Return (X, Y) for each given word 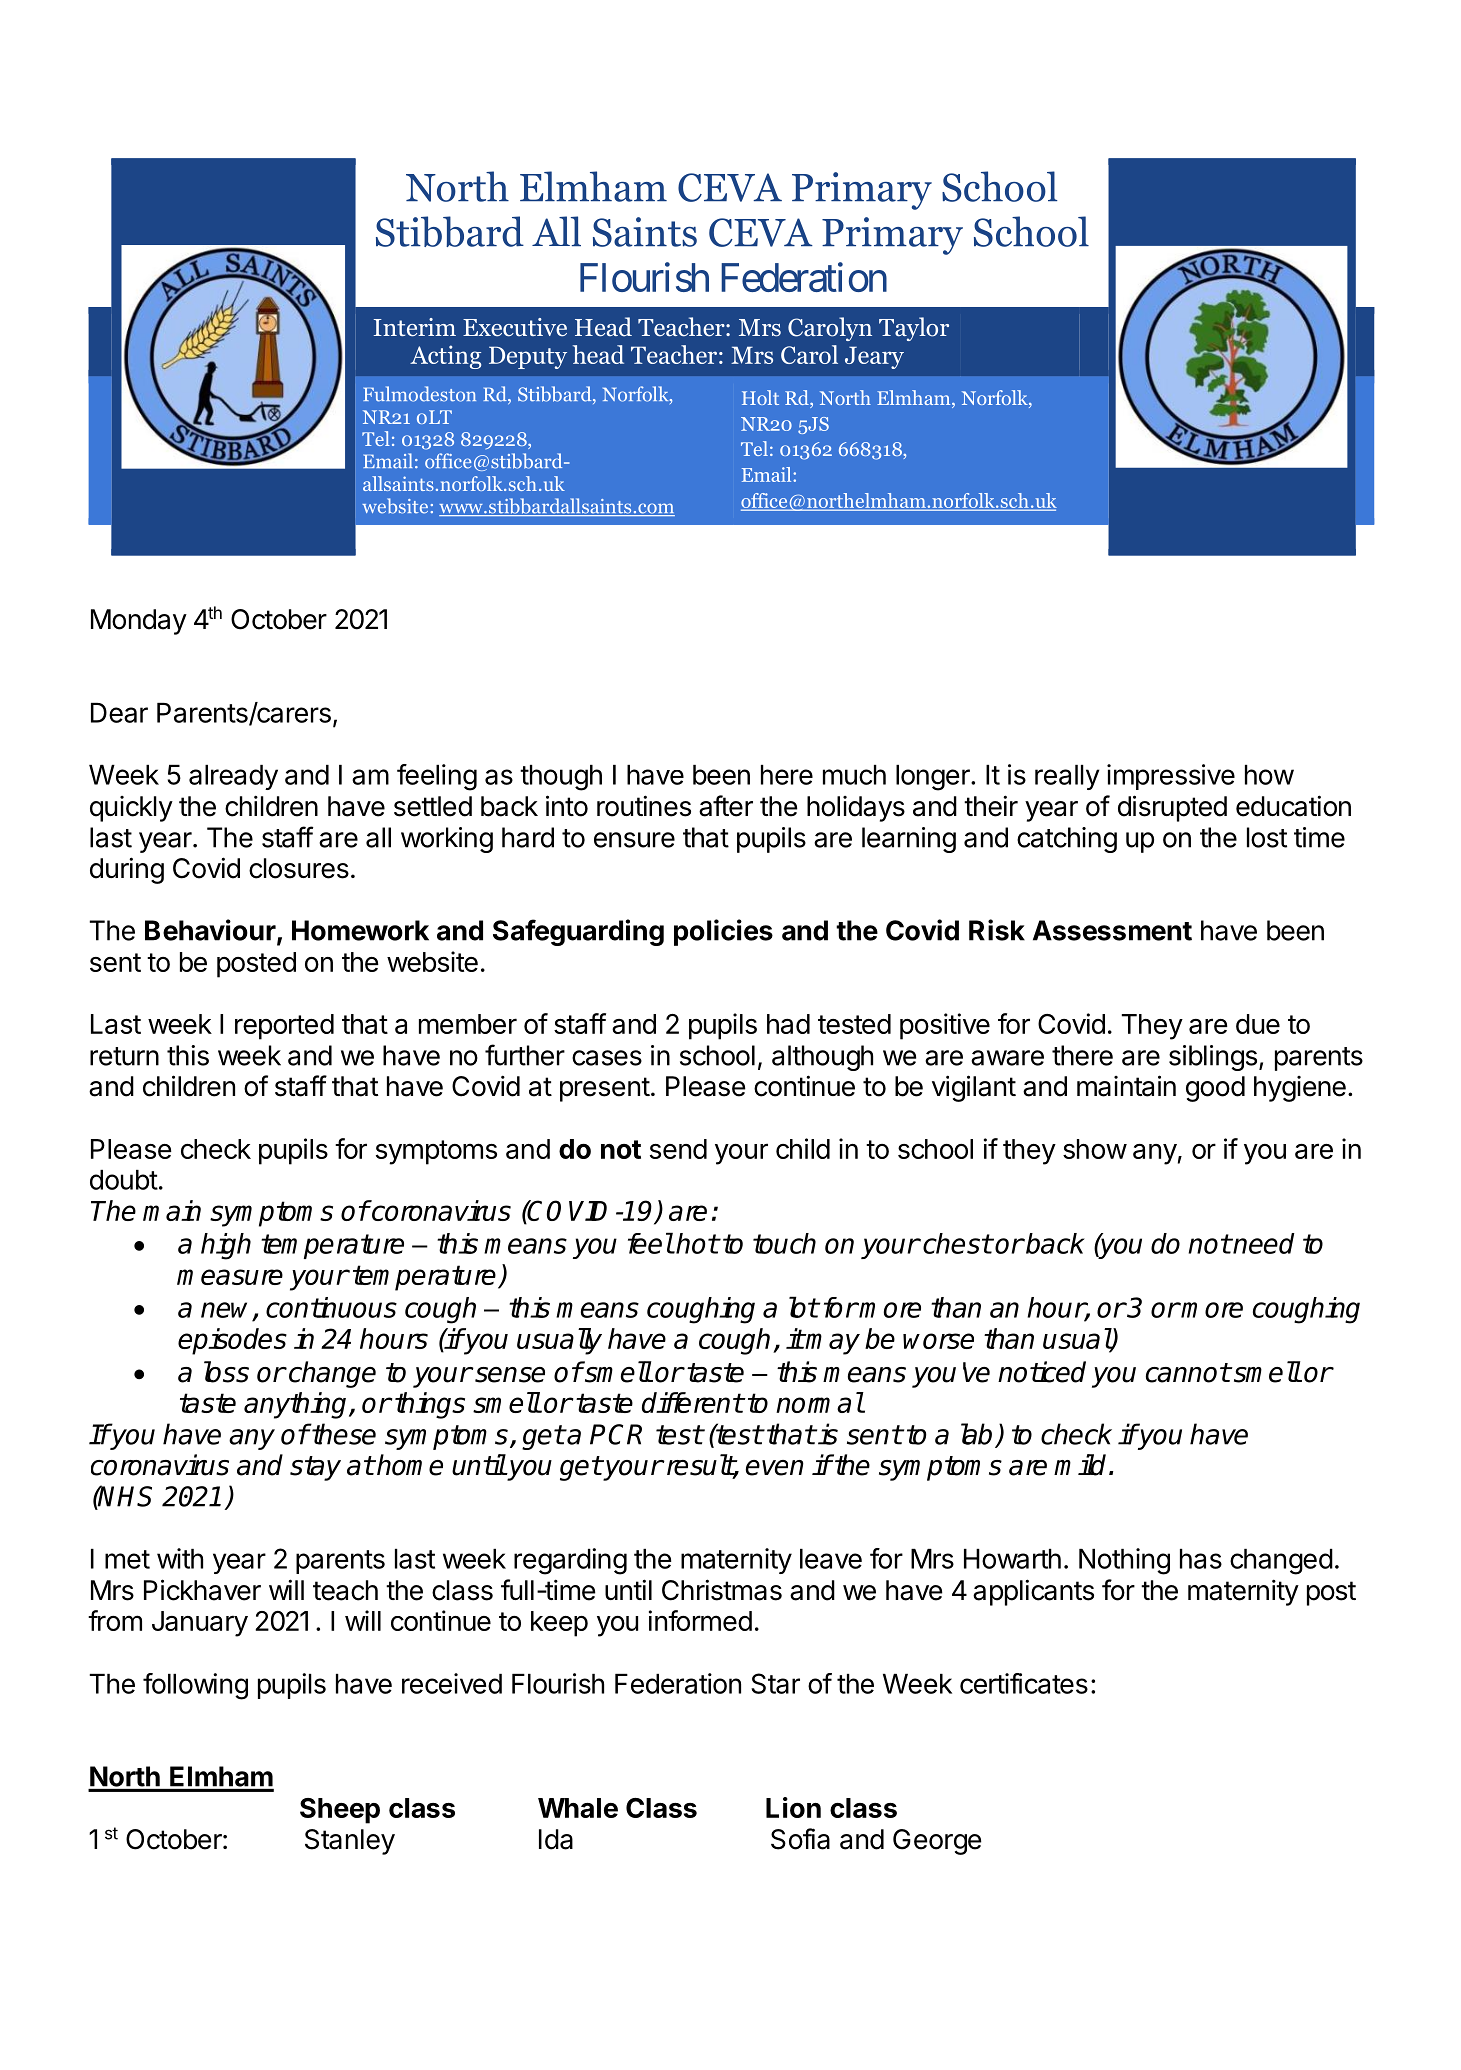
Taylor (914, 329)
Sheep (340, 1811)
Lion (793, 1807)
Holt (760, 397)
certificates (1024, 1683)
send (678, 1149)
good (1215, 1089)
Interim (415, 327)
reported (284, 1027)
